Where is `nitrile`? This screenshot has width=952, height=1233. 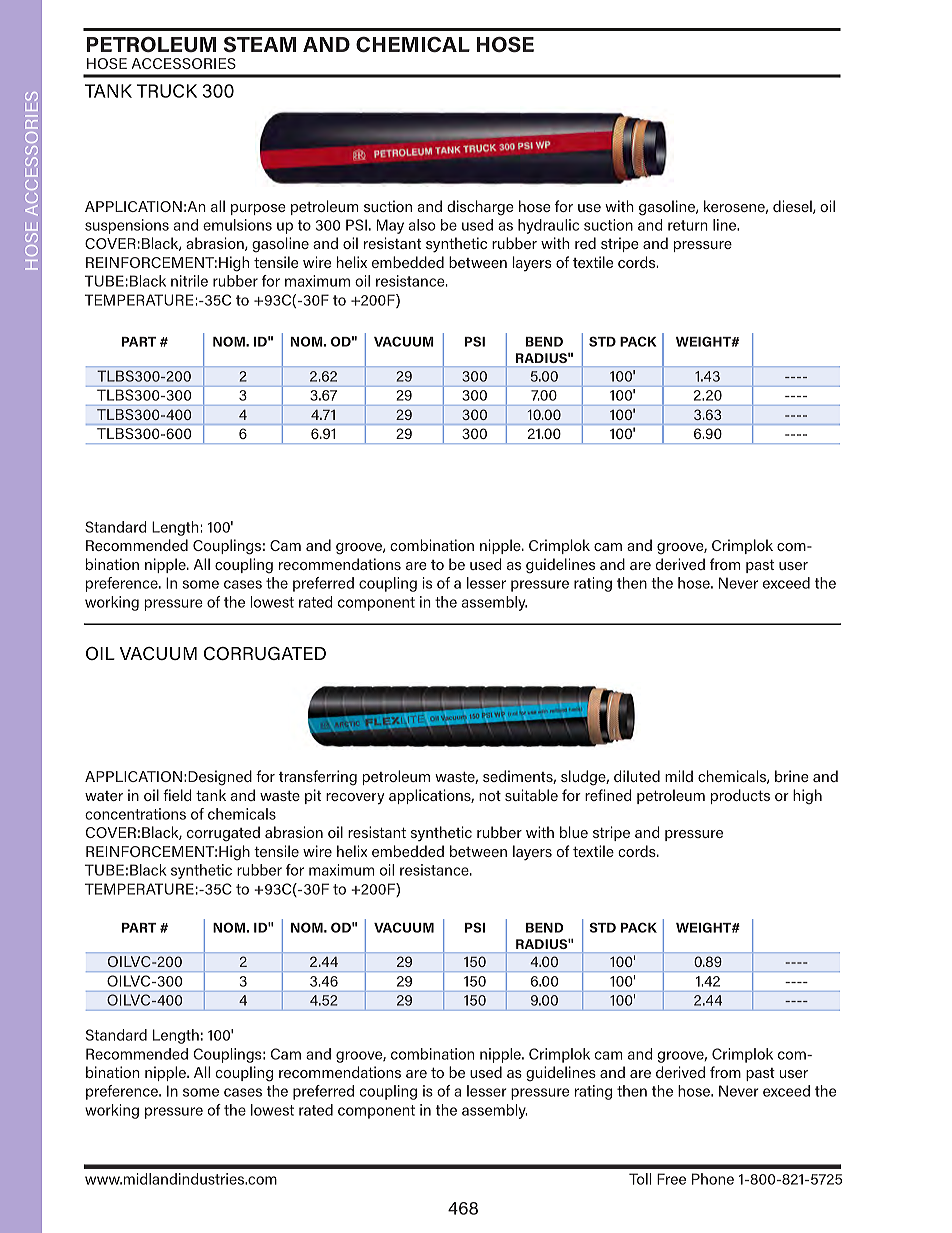
nitrile is located at coordinates (189, 281).
